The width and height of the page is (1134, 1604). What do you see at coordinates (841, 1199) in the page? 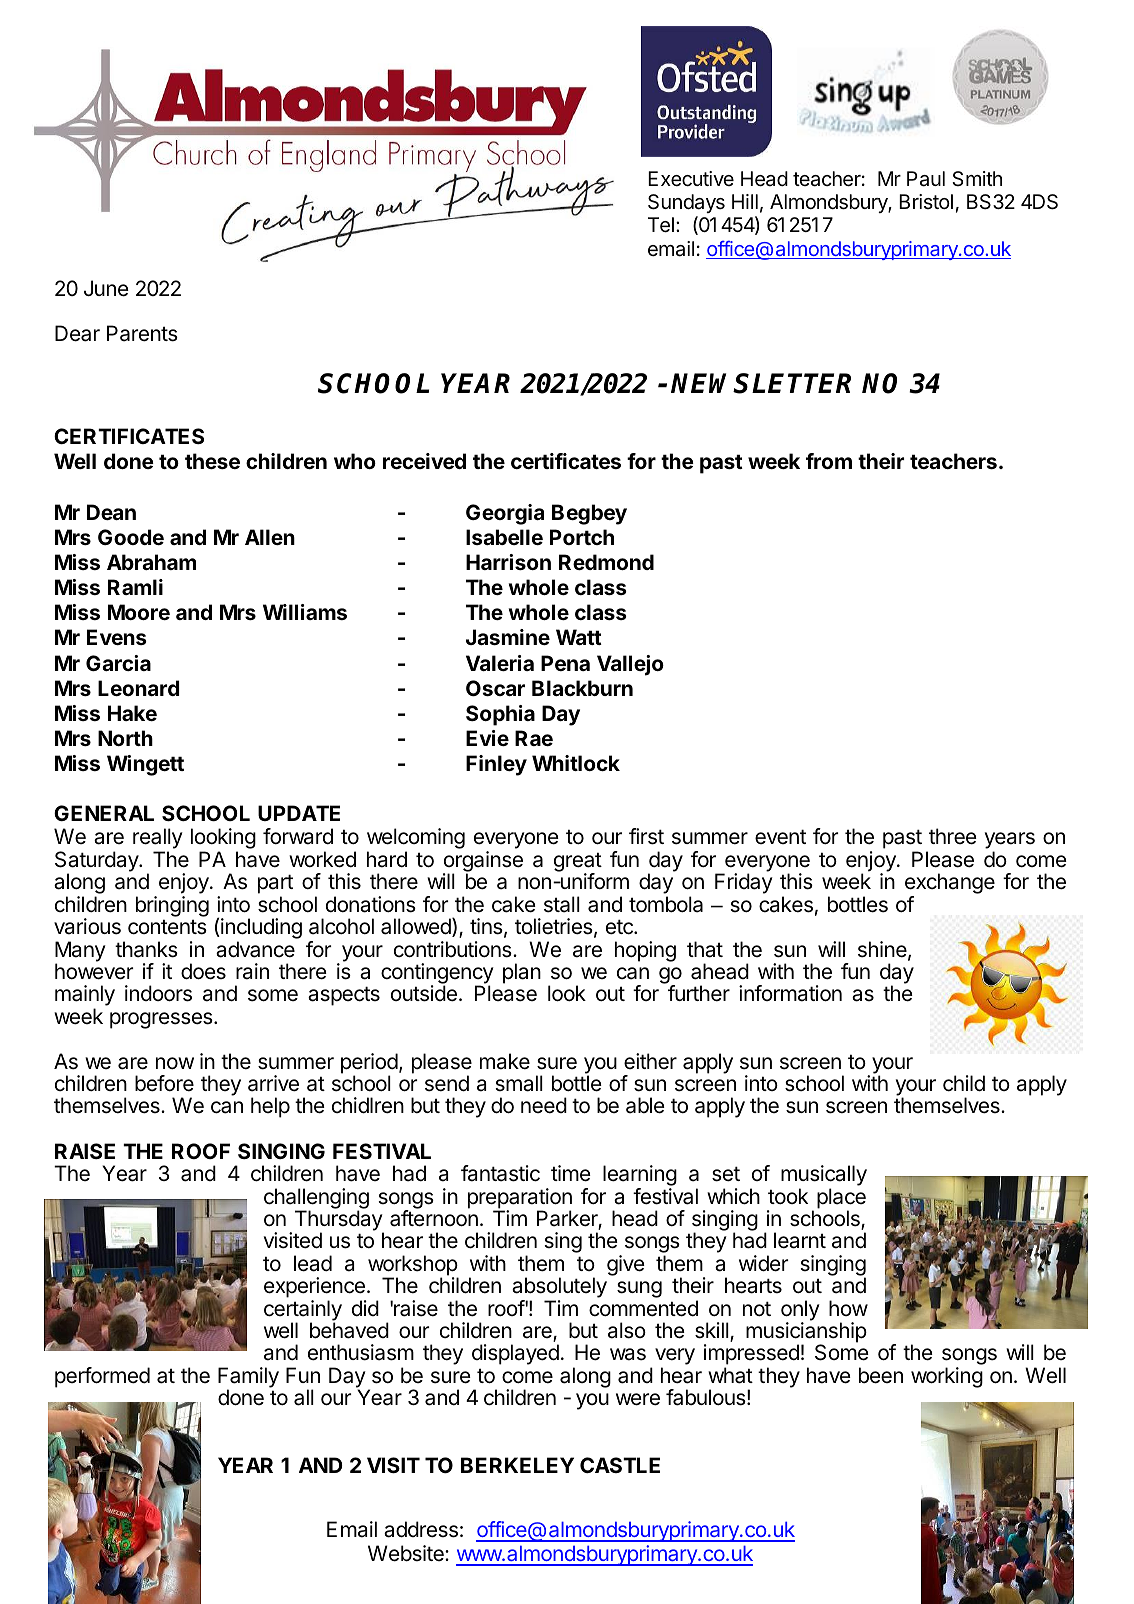
I see `place` at bounding box center [841, 1199].
